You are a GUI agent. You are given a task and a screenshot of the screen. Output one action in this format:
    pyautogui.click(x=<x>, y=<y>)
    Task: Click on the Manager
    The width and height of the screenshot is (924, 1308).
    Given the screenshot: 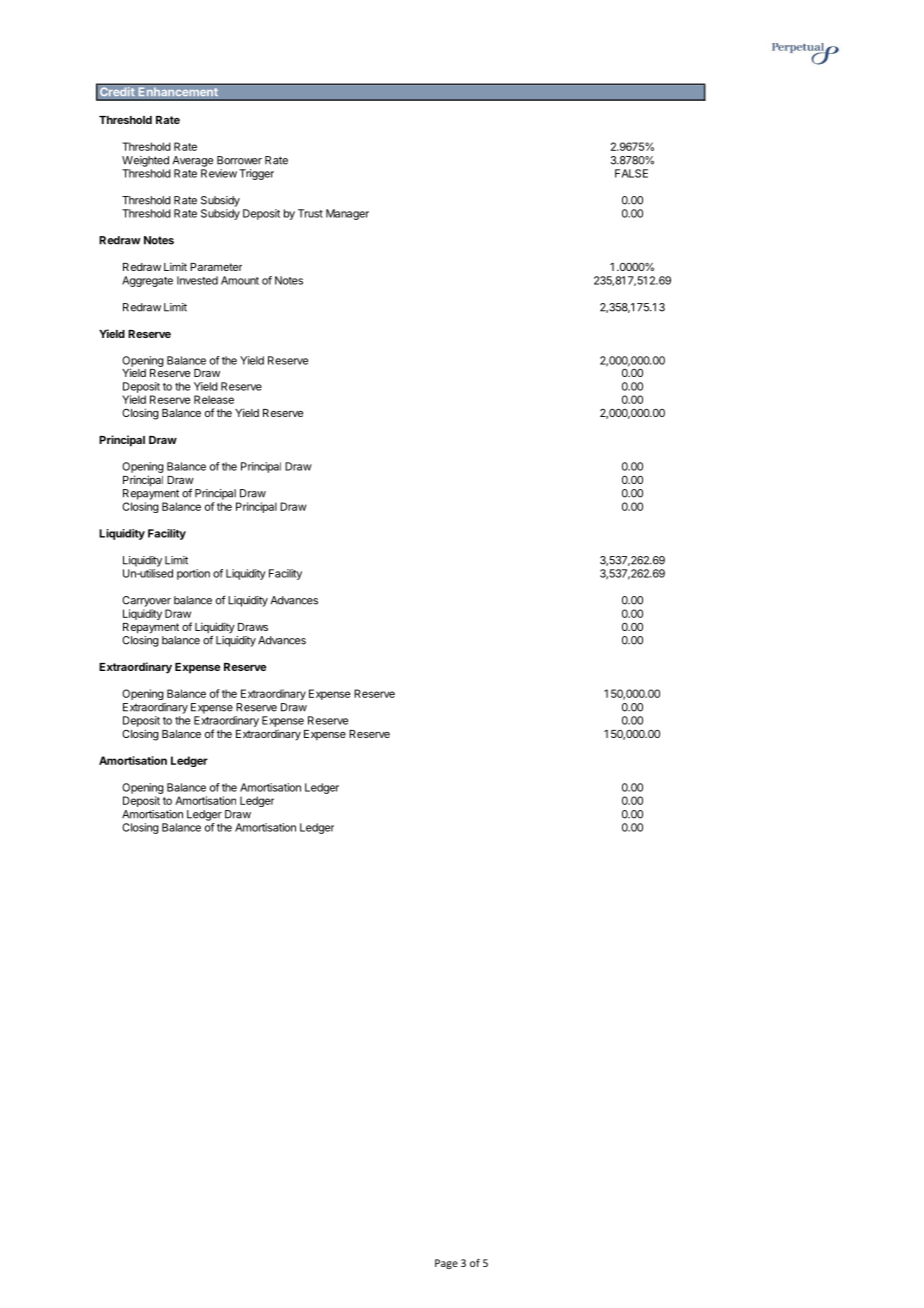 What is the action you would take?
    pyautogui.click(x=347, y=214)
